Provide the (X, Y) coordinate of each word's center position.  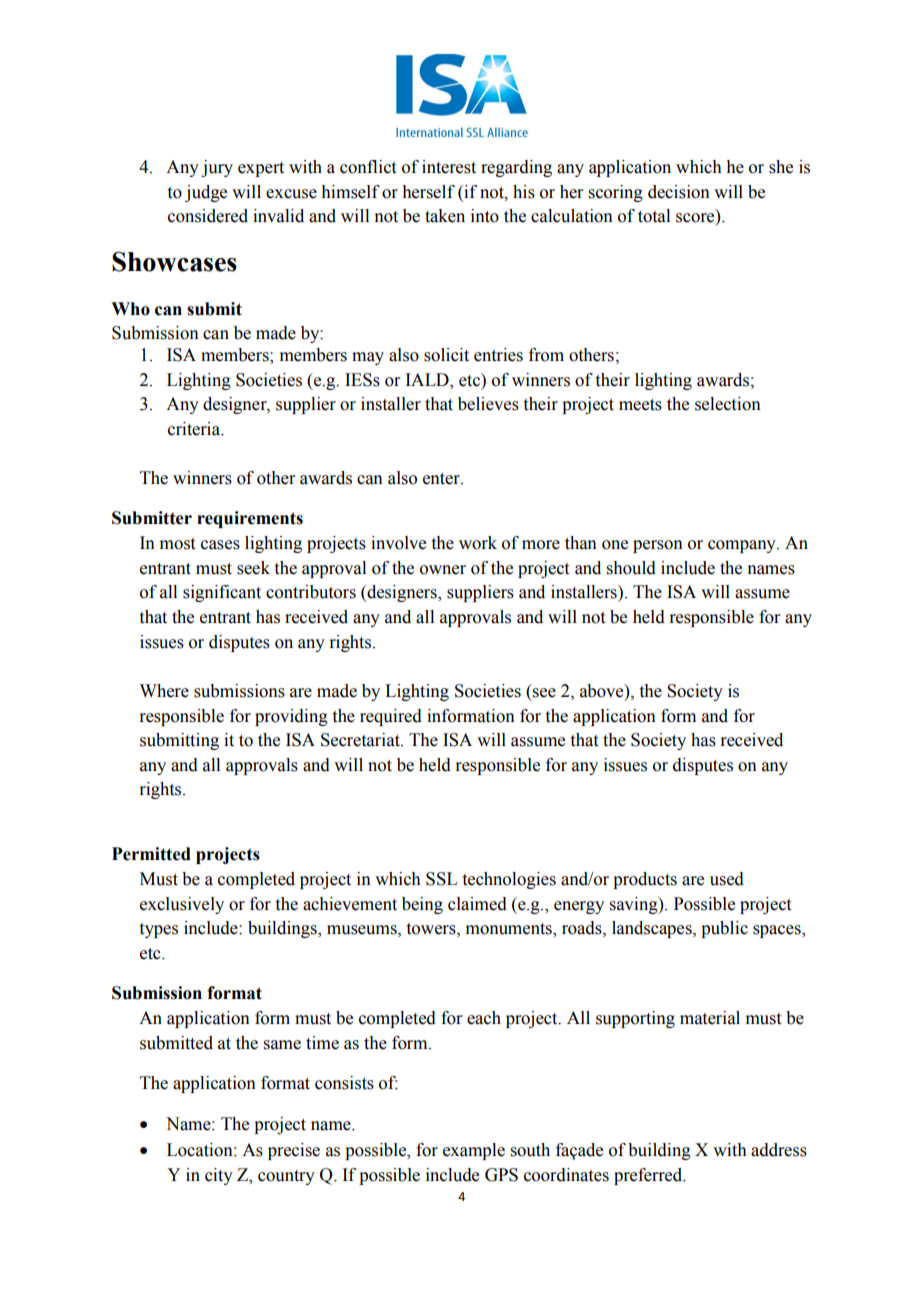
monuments (510, 930)
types (159, 930)
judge (206, 193)
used (727, 879)
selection (728, 404)
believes (488, 404)
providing (291, 717)
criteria (195, 429)
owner (443, 570)
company (743, 546)
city (219, 1176)
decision (679, 192)
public (724, 929)
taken (445, 216)
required (391, 717)
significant (222, 593)
